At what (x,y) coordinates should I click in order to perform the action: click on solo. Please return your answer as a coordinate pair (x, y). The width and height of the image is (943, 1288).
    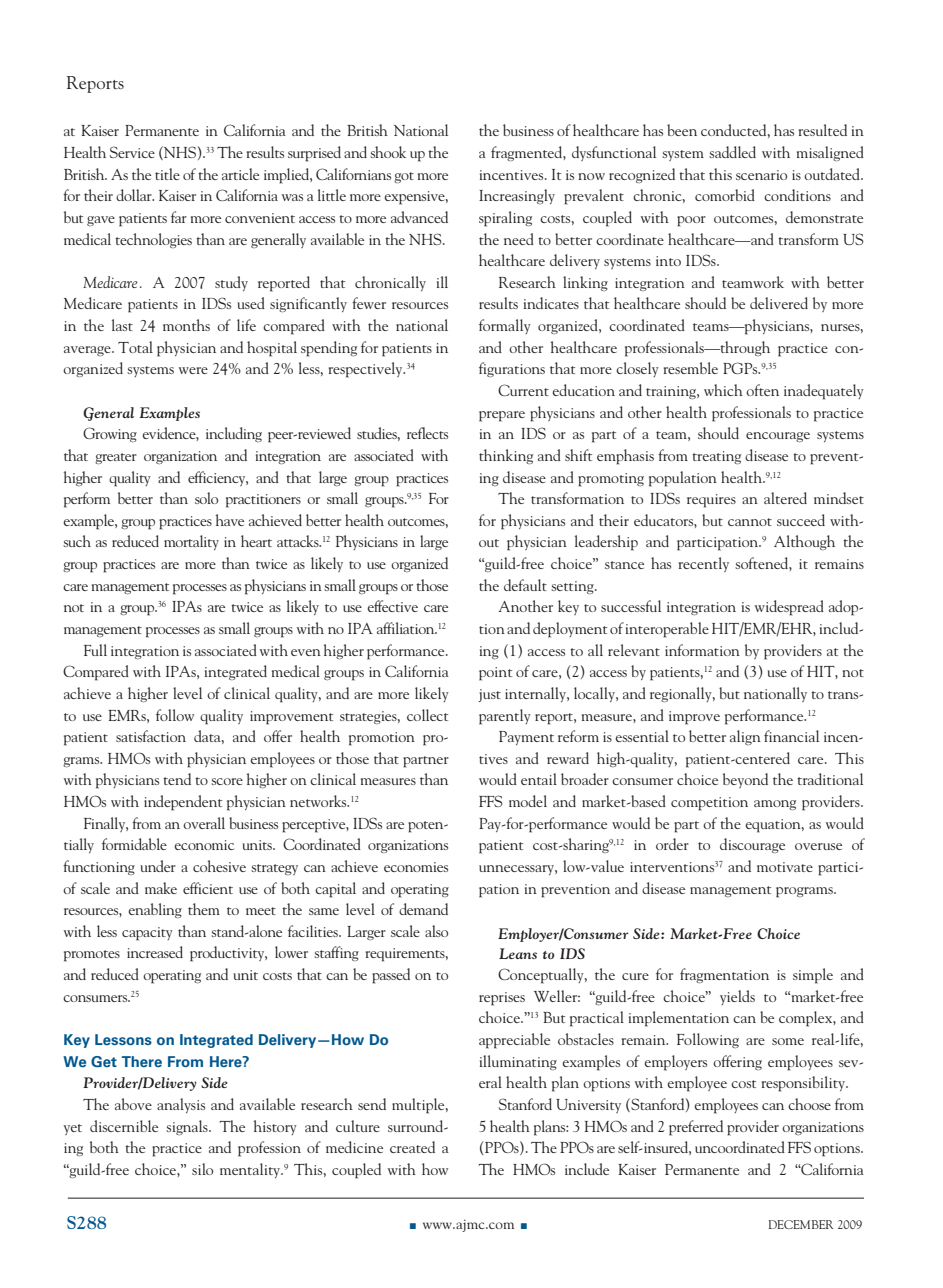
    Looking at the image, I should click on (206, 498).
